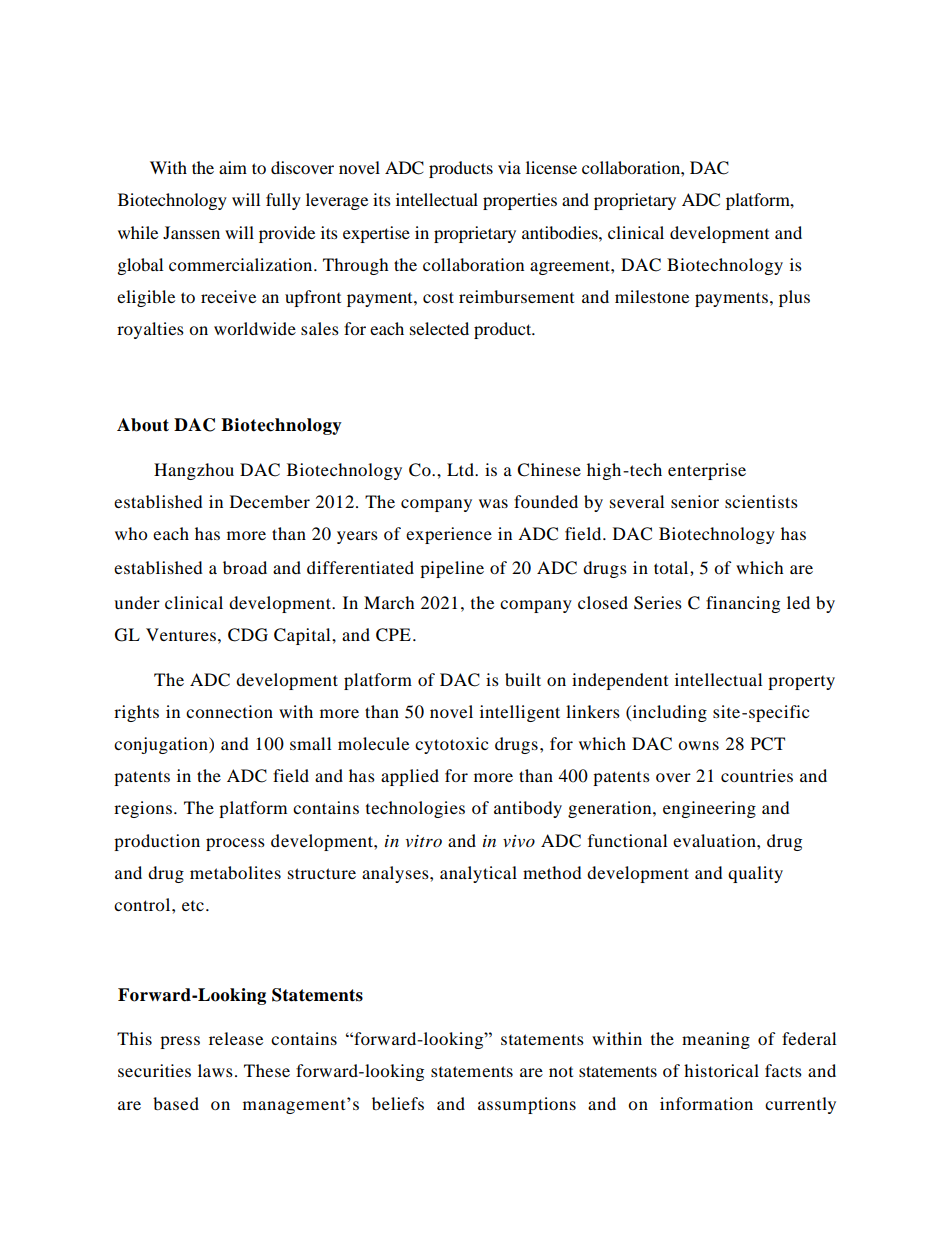 The width and height of the page is (952, 1233). Describe the element at coordinates (162, 745) in the page. I see `conjugation` at that location.
